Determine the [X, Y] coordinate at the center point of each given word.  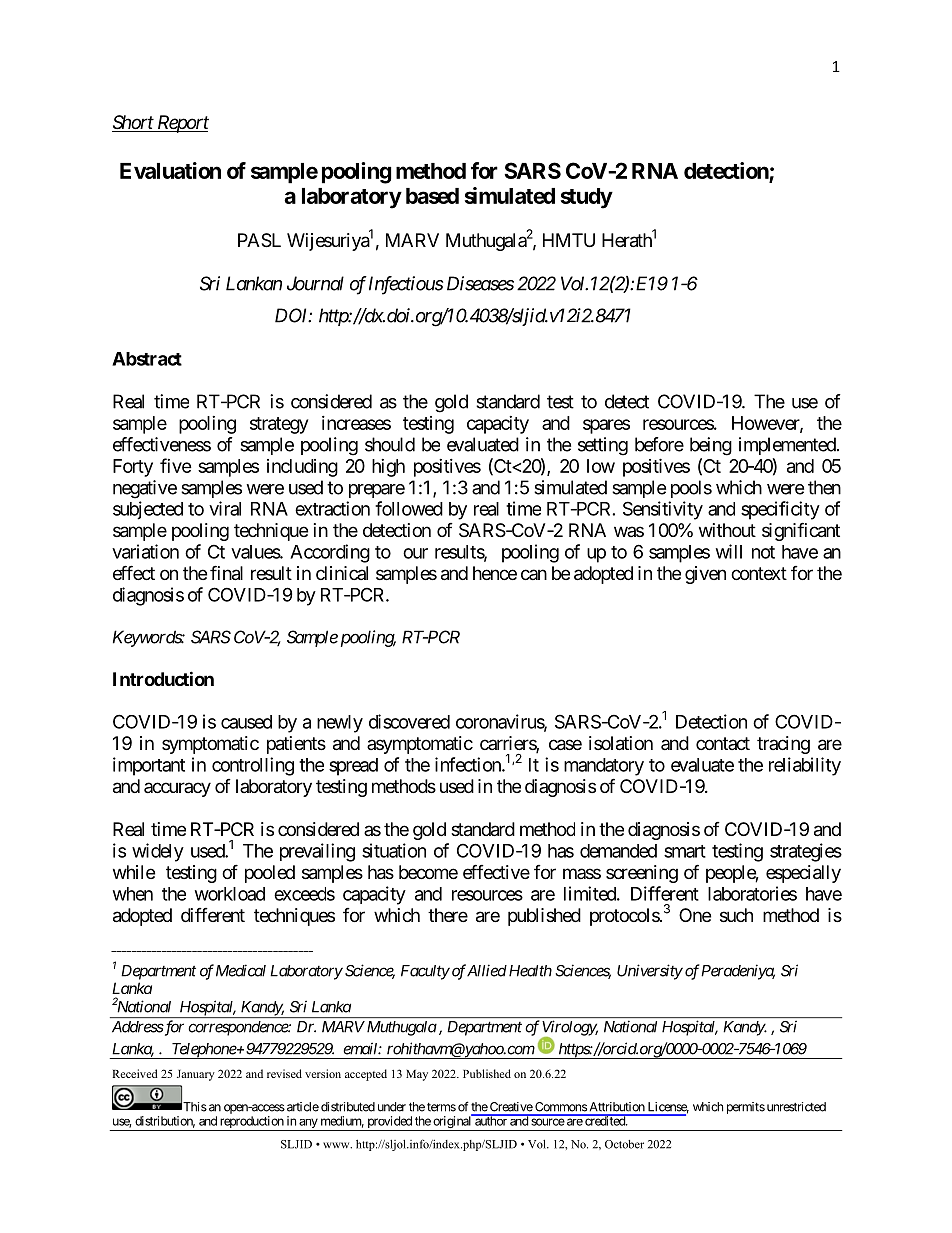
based [432, 196]
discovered [409, 721]
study [587, 198]
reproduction [251, 1123]
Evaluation [170, 170]
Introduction [163, 678]
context [759, 573]
